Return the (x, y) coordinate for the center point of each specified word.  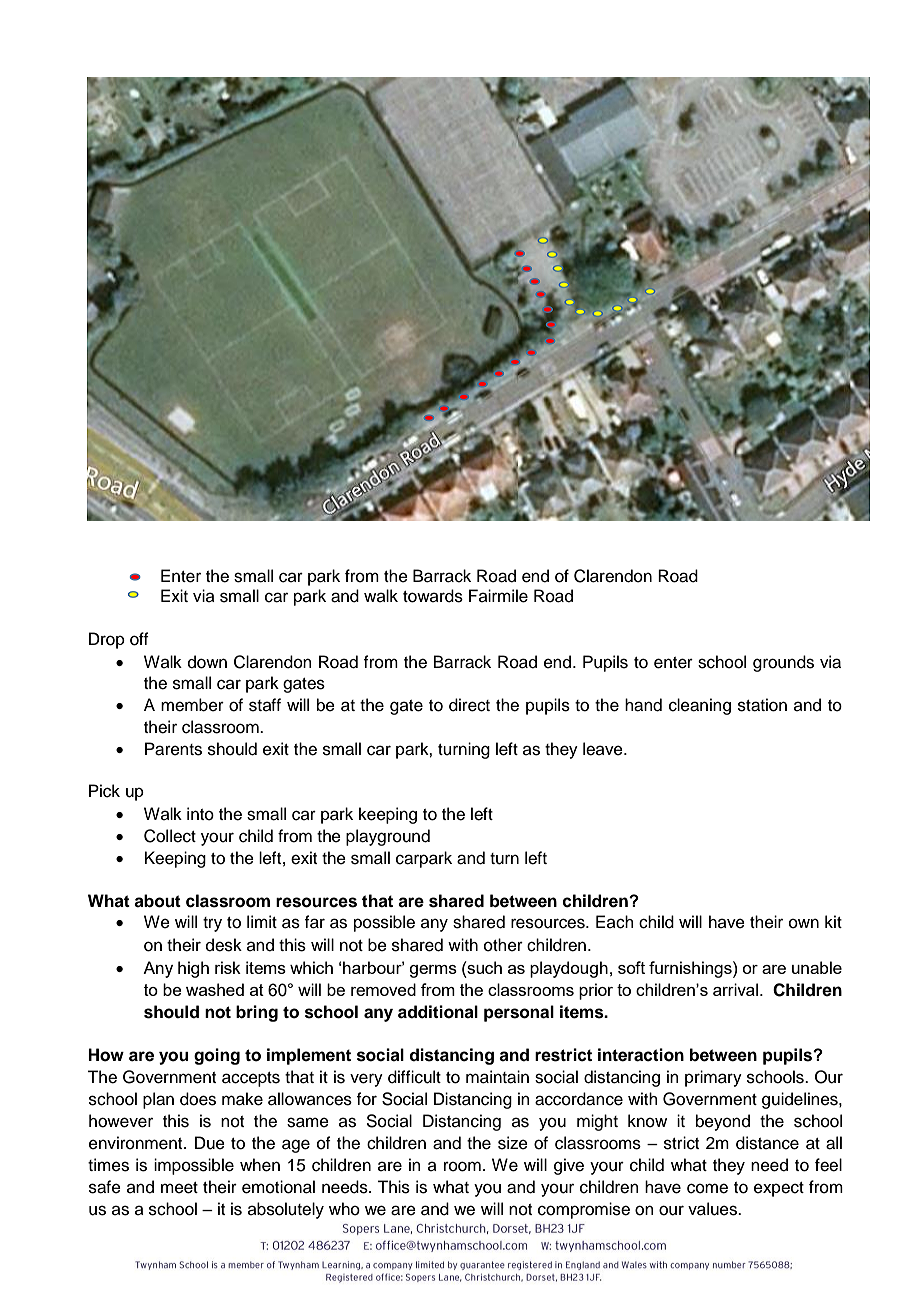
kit (833, 921)
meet (179, 1188)
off (139, 639)
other (503, 945)
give (569, 1166)
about (157, 901)
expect (779, 1189)
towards (433, 596)
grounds (783, 663)
